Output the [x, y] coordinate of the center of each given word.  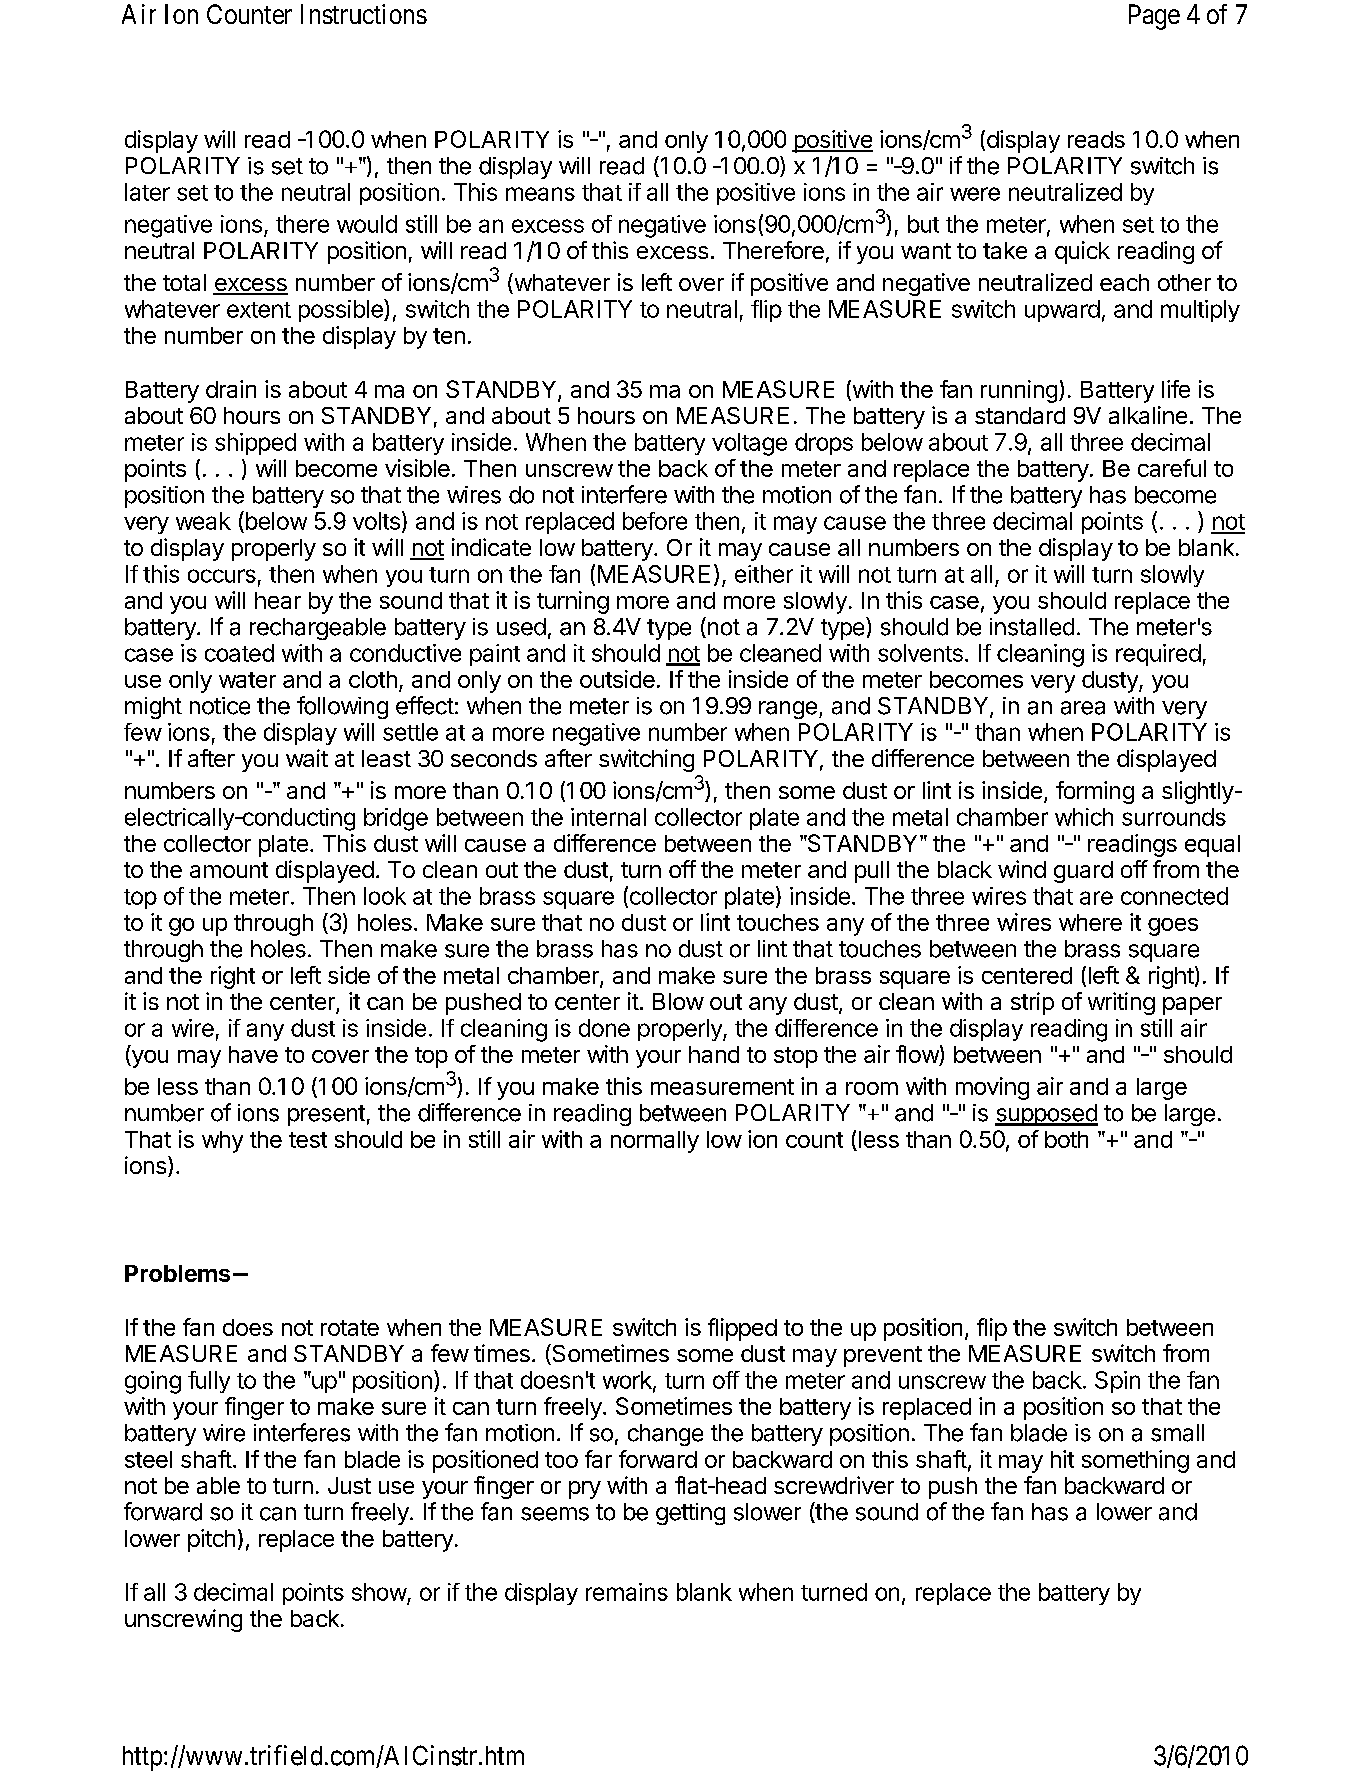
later [147, 192]
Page [1154, 17]
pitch [211, 1540]
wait [307, 758]
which [1084, 817]
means [540, 194]
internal [608, 817]
